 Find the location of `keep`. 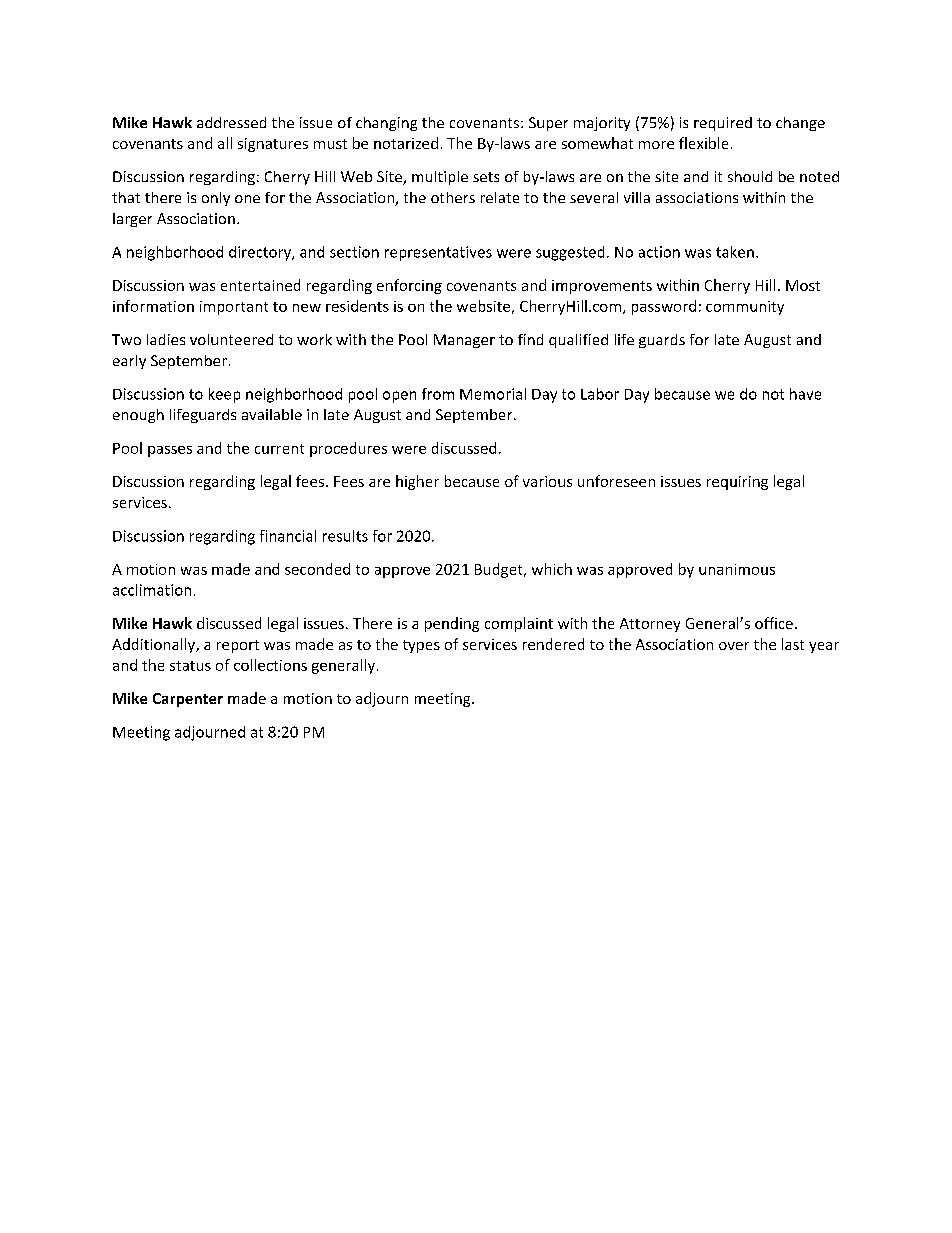

keep is located at coordinates (224, 395).
